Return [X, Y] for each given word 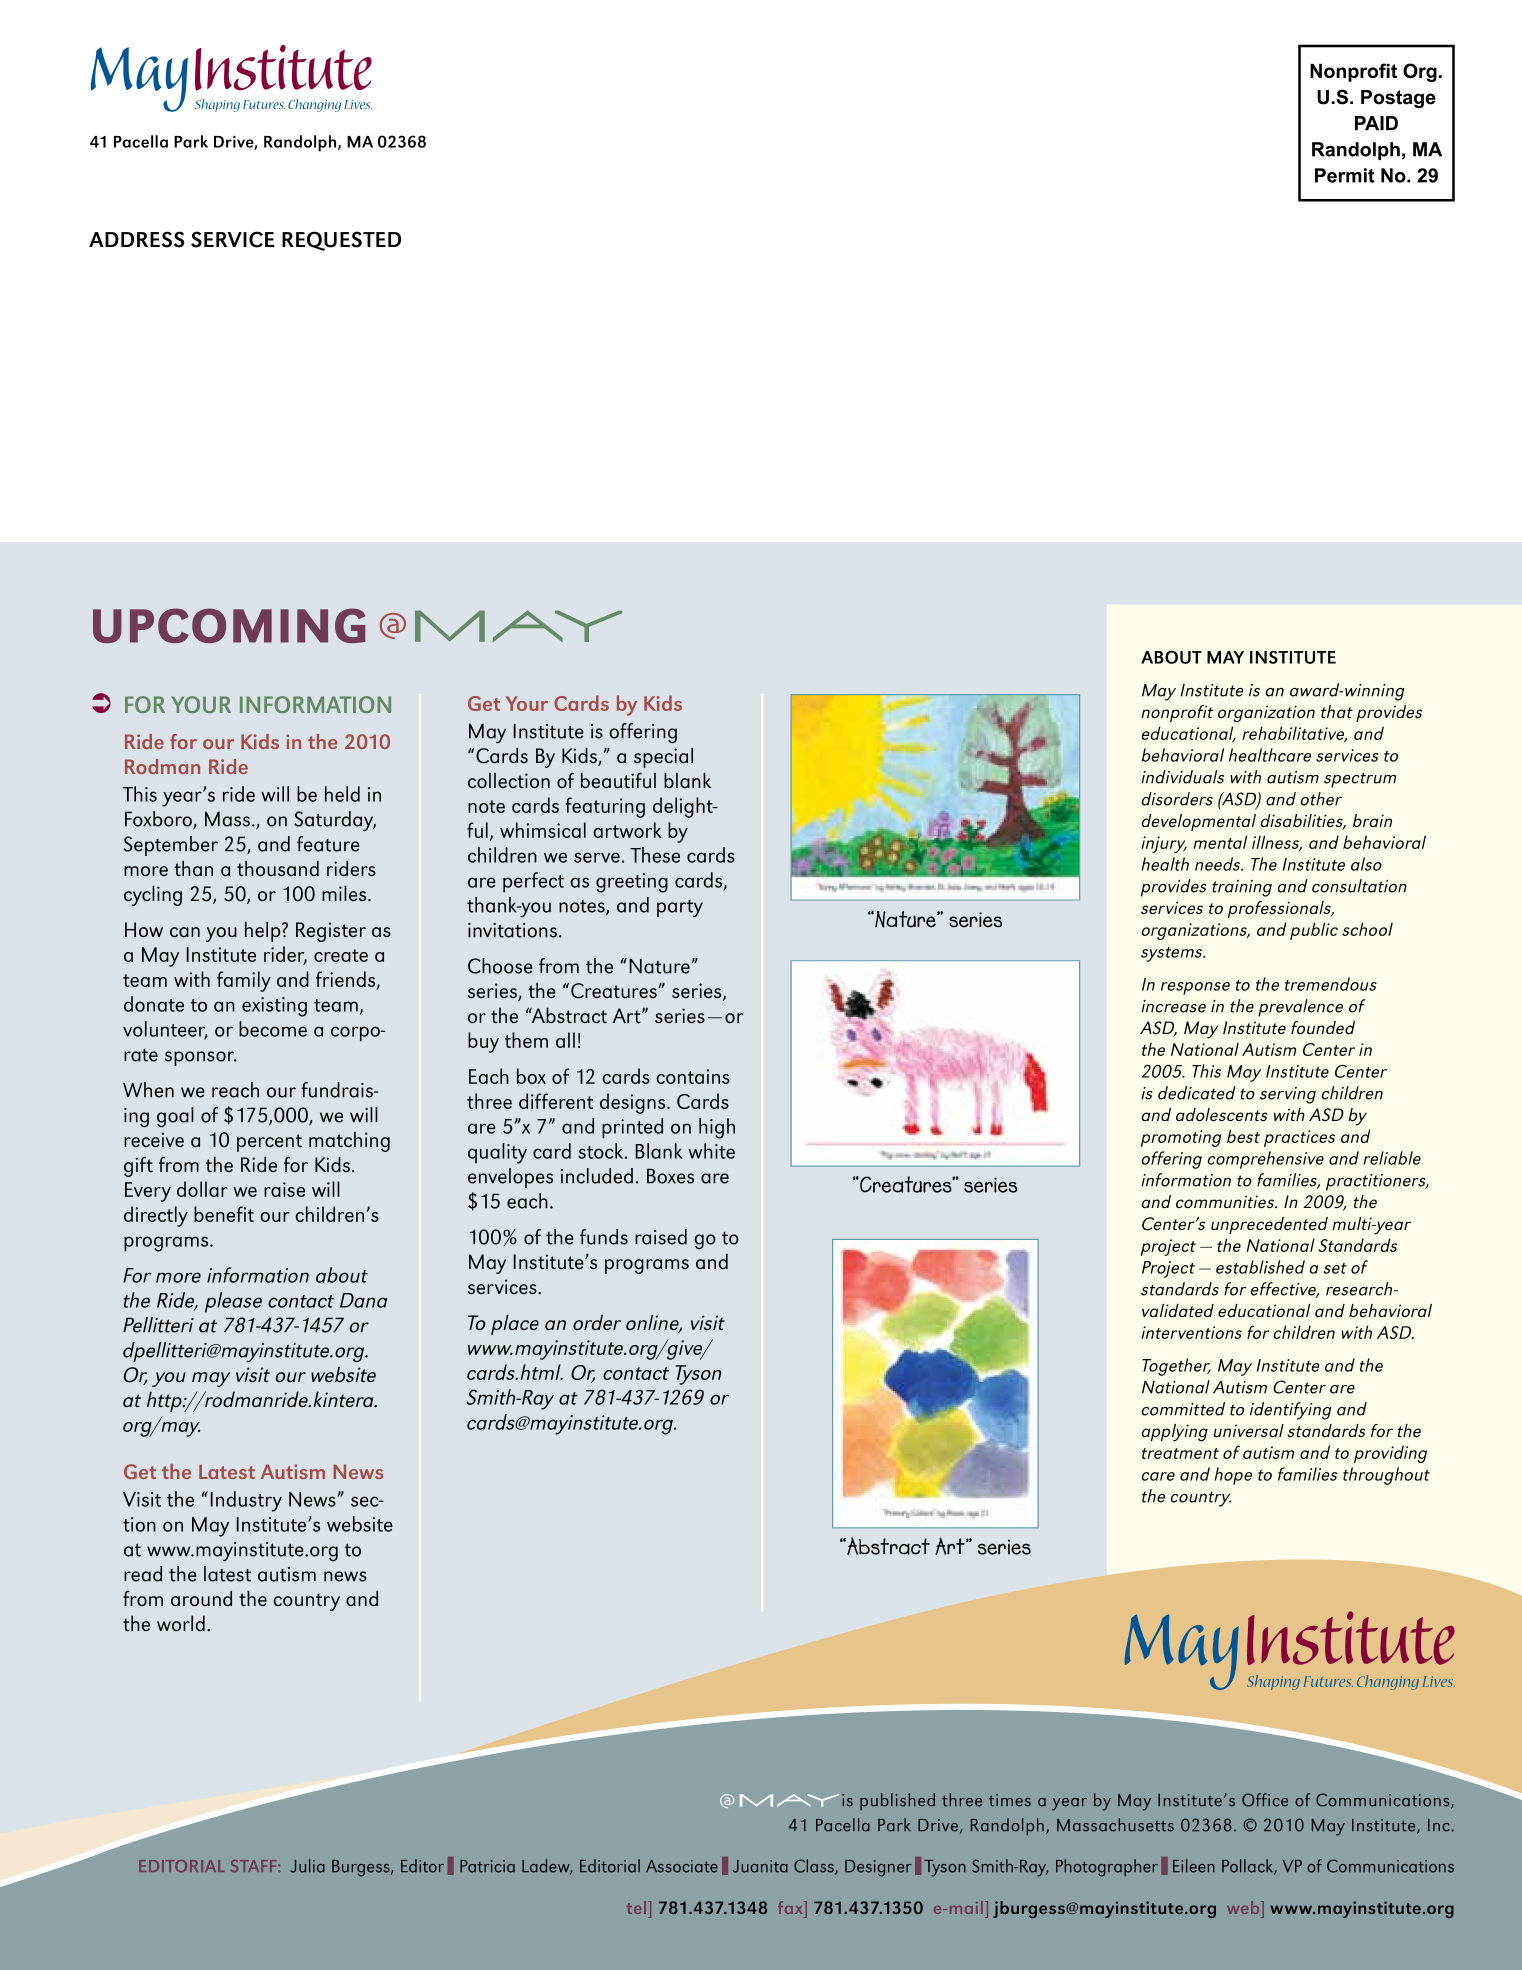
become [273, 1029]
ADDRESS [137, 239]
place [515, 1324]
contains [693, 1076]
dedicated [1197, 1093]
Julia [307, 1866]
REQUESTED [341, 241]
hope [1233, 1476]
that [1337, 711]
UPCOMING [229, 625]
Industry [246, 1501]
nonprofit [1177, 713]
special [663, 757]
